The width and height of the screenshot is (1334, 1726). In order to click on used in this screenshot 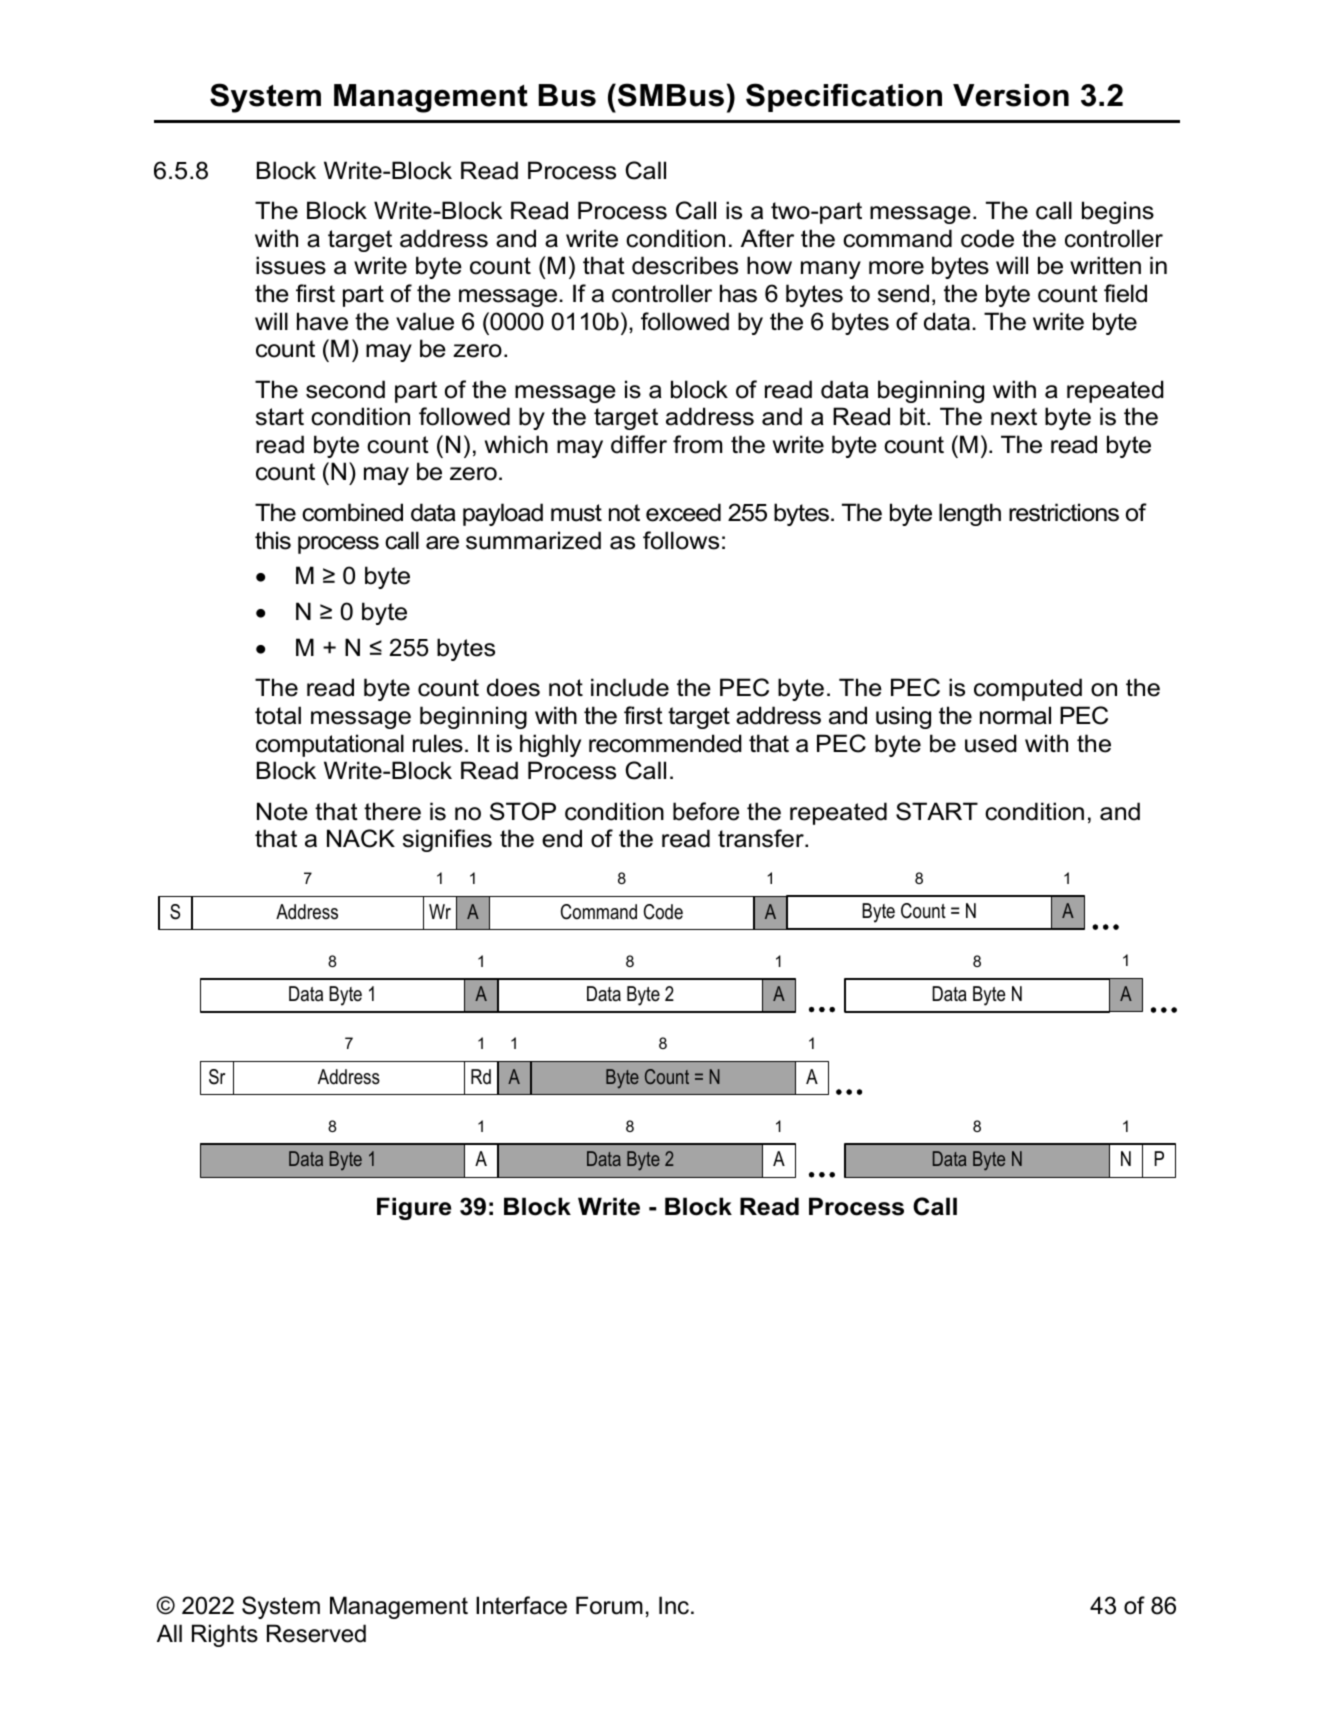, I will do `click(991, 743)`.
